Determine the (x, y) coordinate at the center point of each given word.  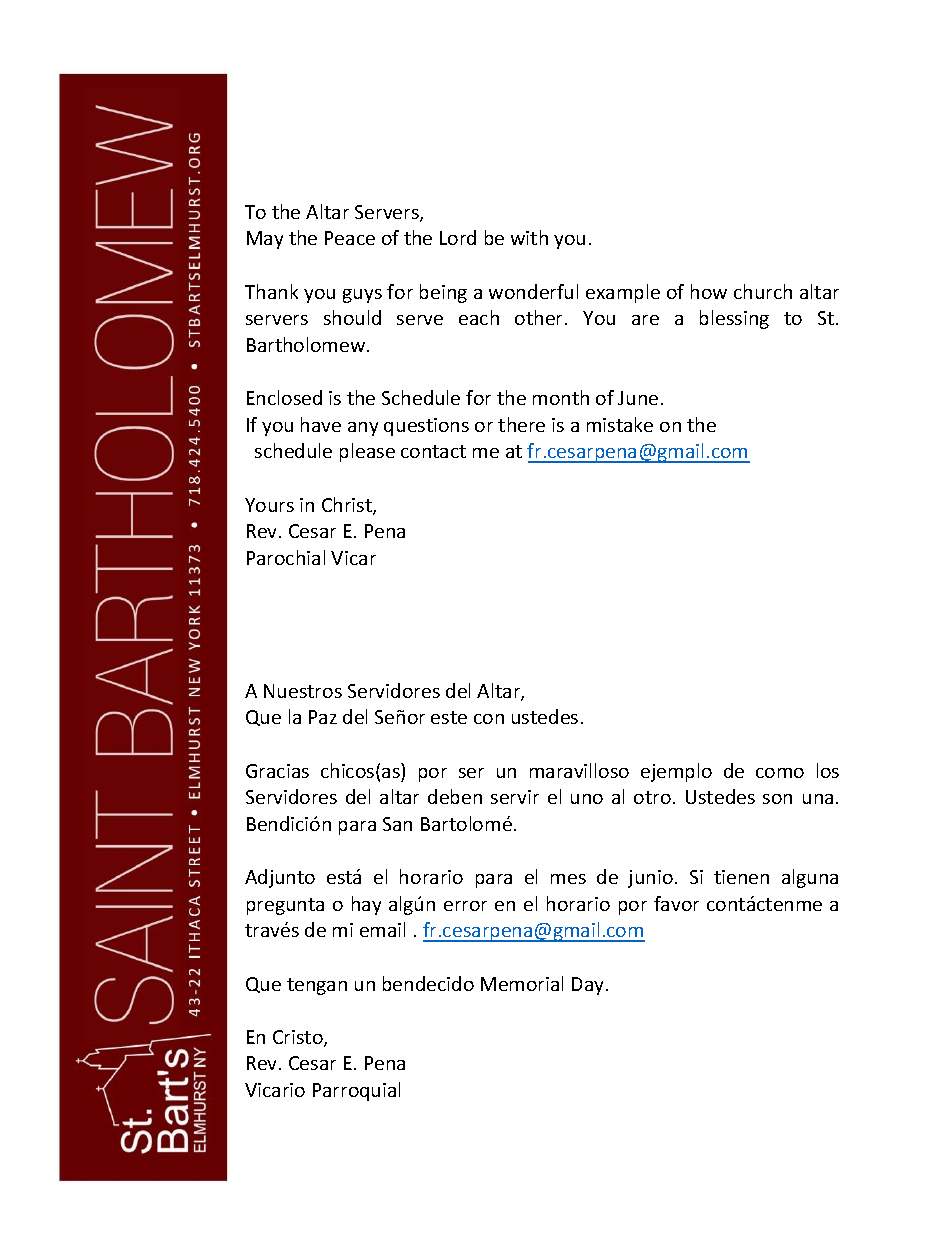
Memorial (522, 983)
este (449, 717)
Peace (350, 238)
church (763, 291)
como (780, 773)
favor (676, 903)
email (382, 929)
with (529, 237)
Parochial (286, 557)
